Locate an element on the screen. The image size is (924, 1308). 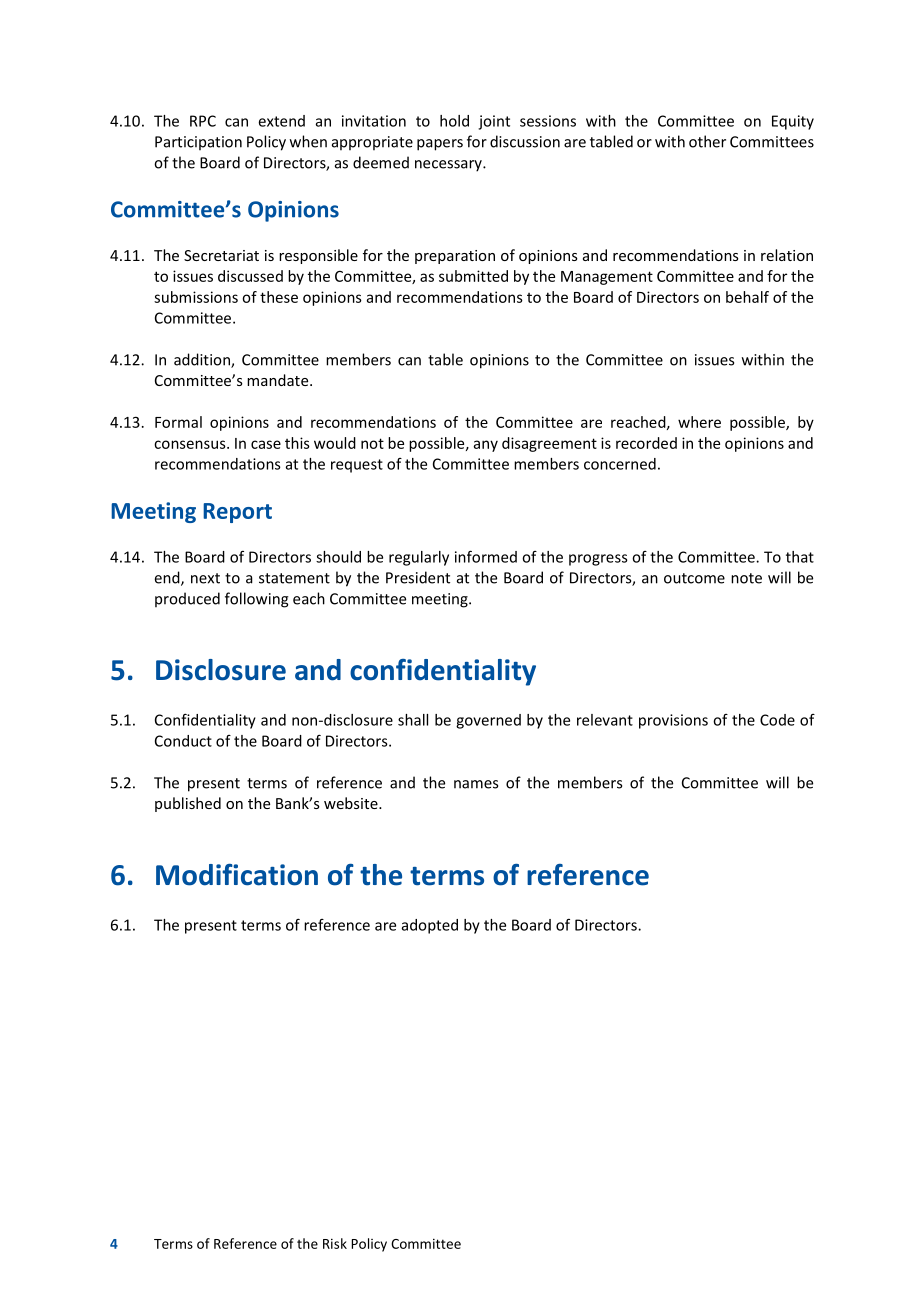
Risk is located at coordinates (335, 1243).
